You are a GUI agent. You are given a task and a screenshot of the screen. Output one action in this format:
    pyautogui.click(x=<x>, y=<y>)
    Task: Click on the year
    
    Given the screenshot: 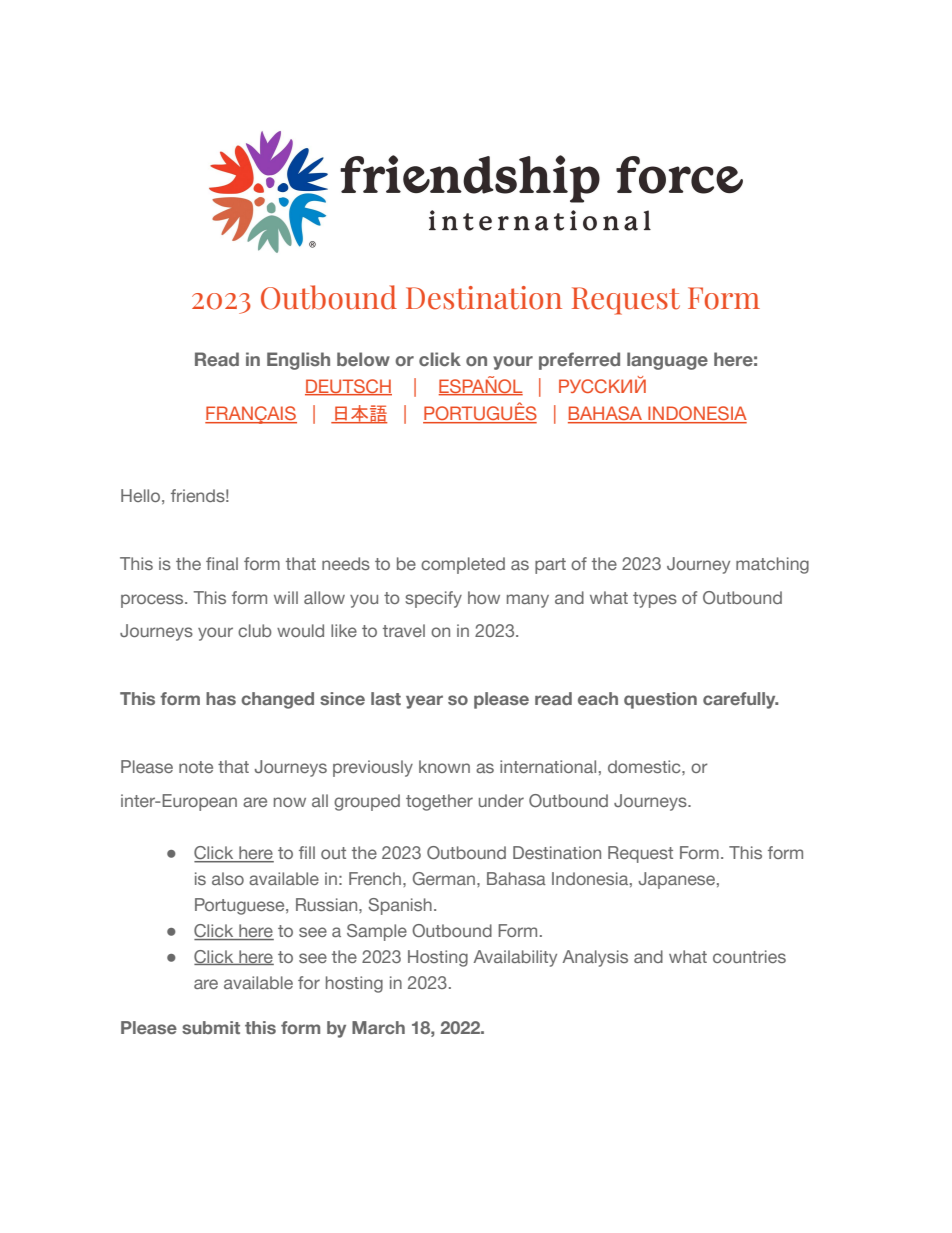 What is the action you would take?
    pyautogui.click(x=424, y=702)
